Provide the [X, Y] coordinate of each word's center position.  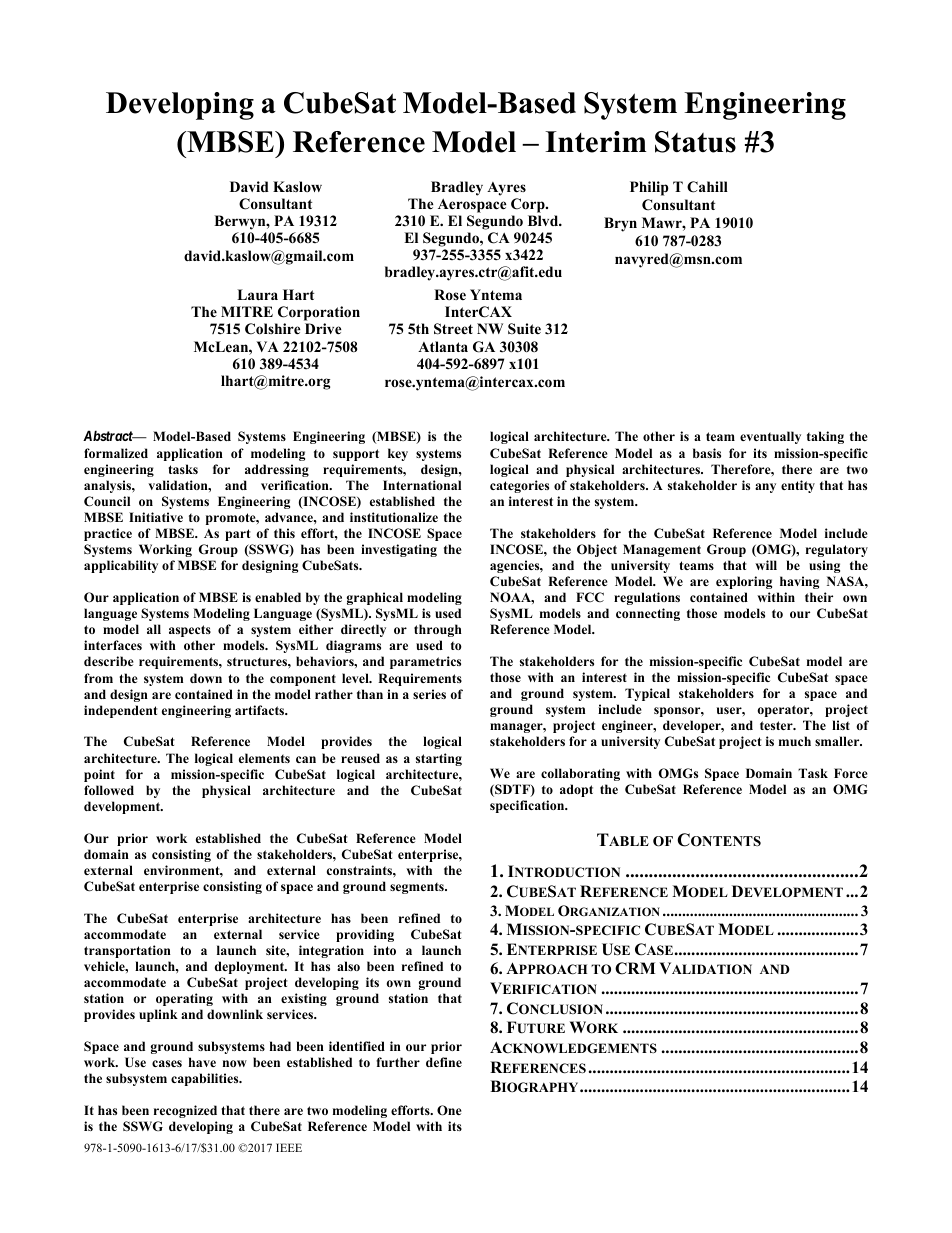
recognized [185, 1111]
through [438, 630]
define [444, 1062]
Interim [596, 142]
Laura [257, 294]
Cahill [707, 187]
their [819, 597]
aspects [190, 631]
